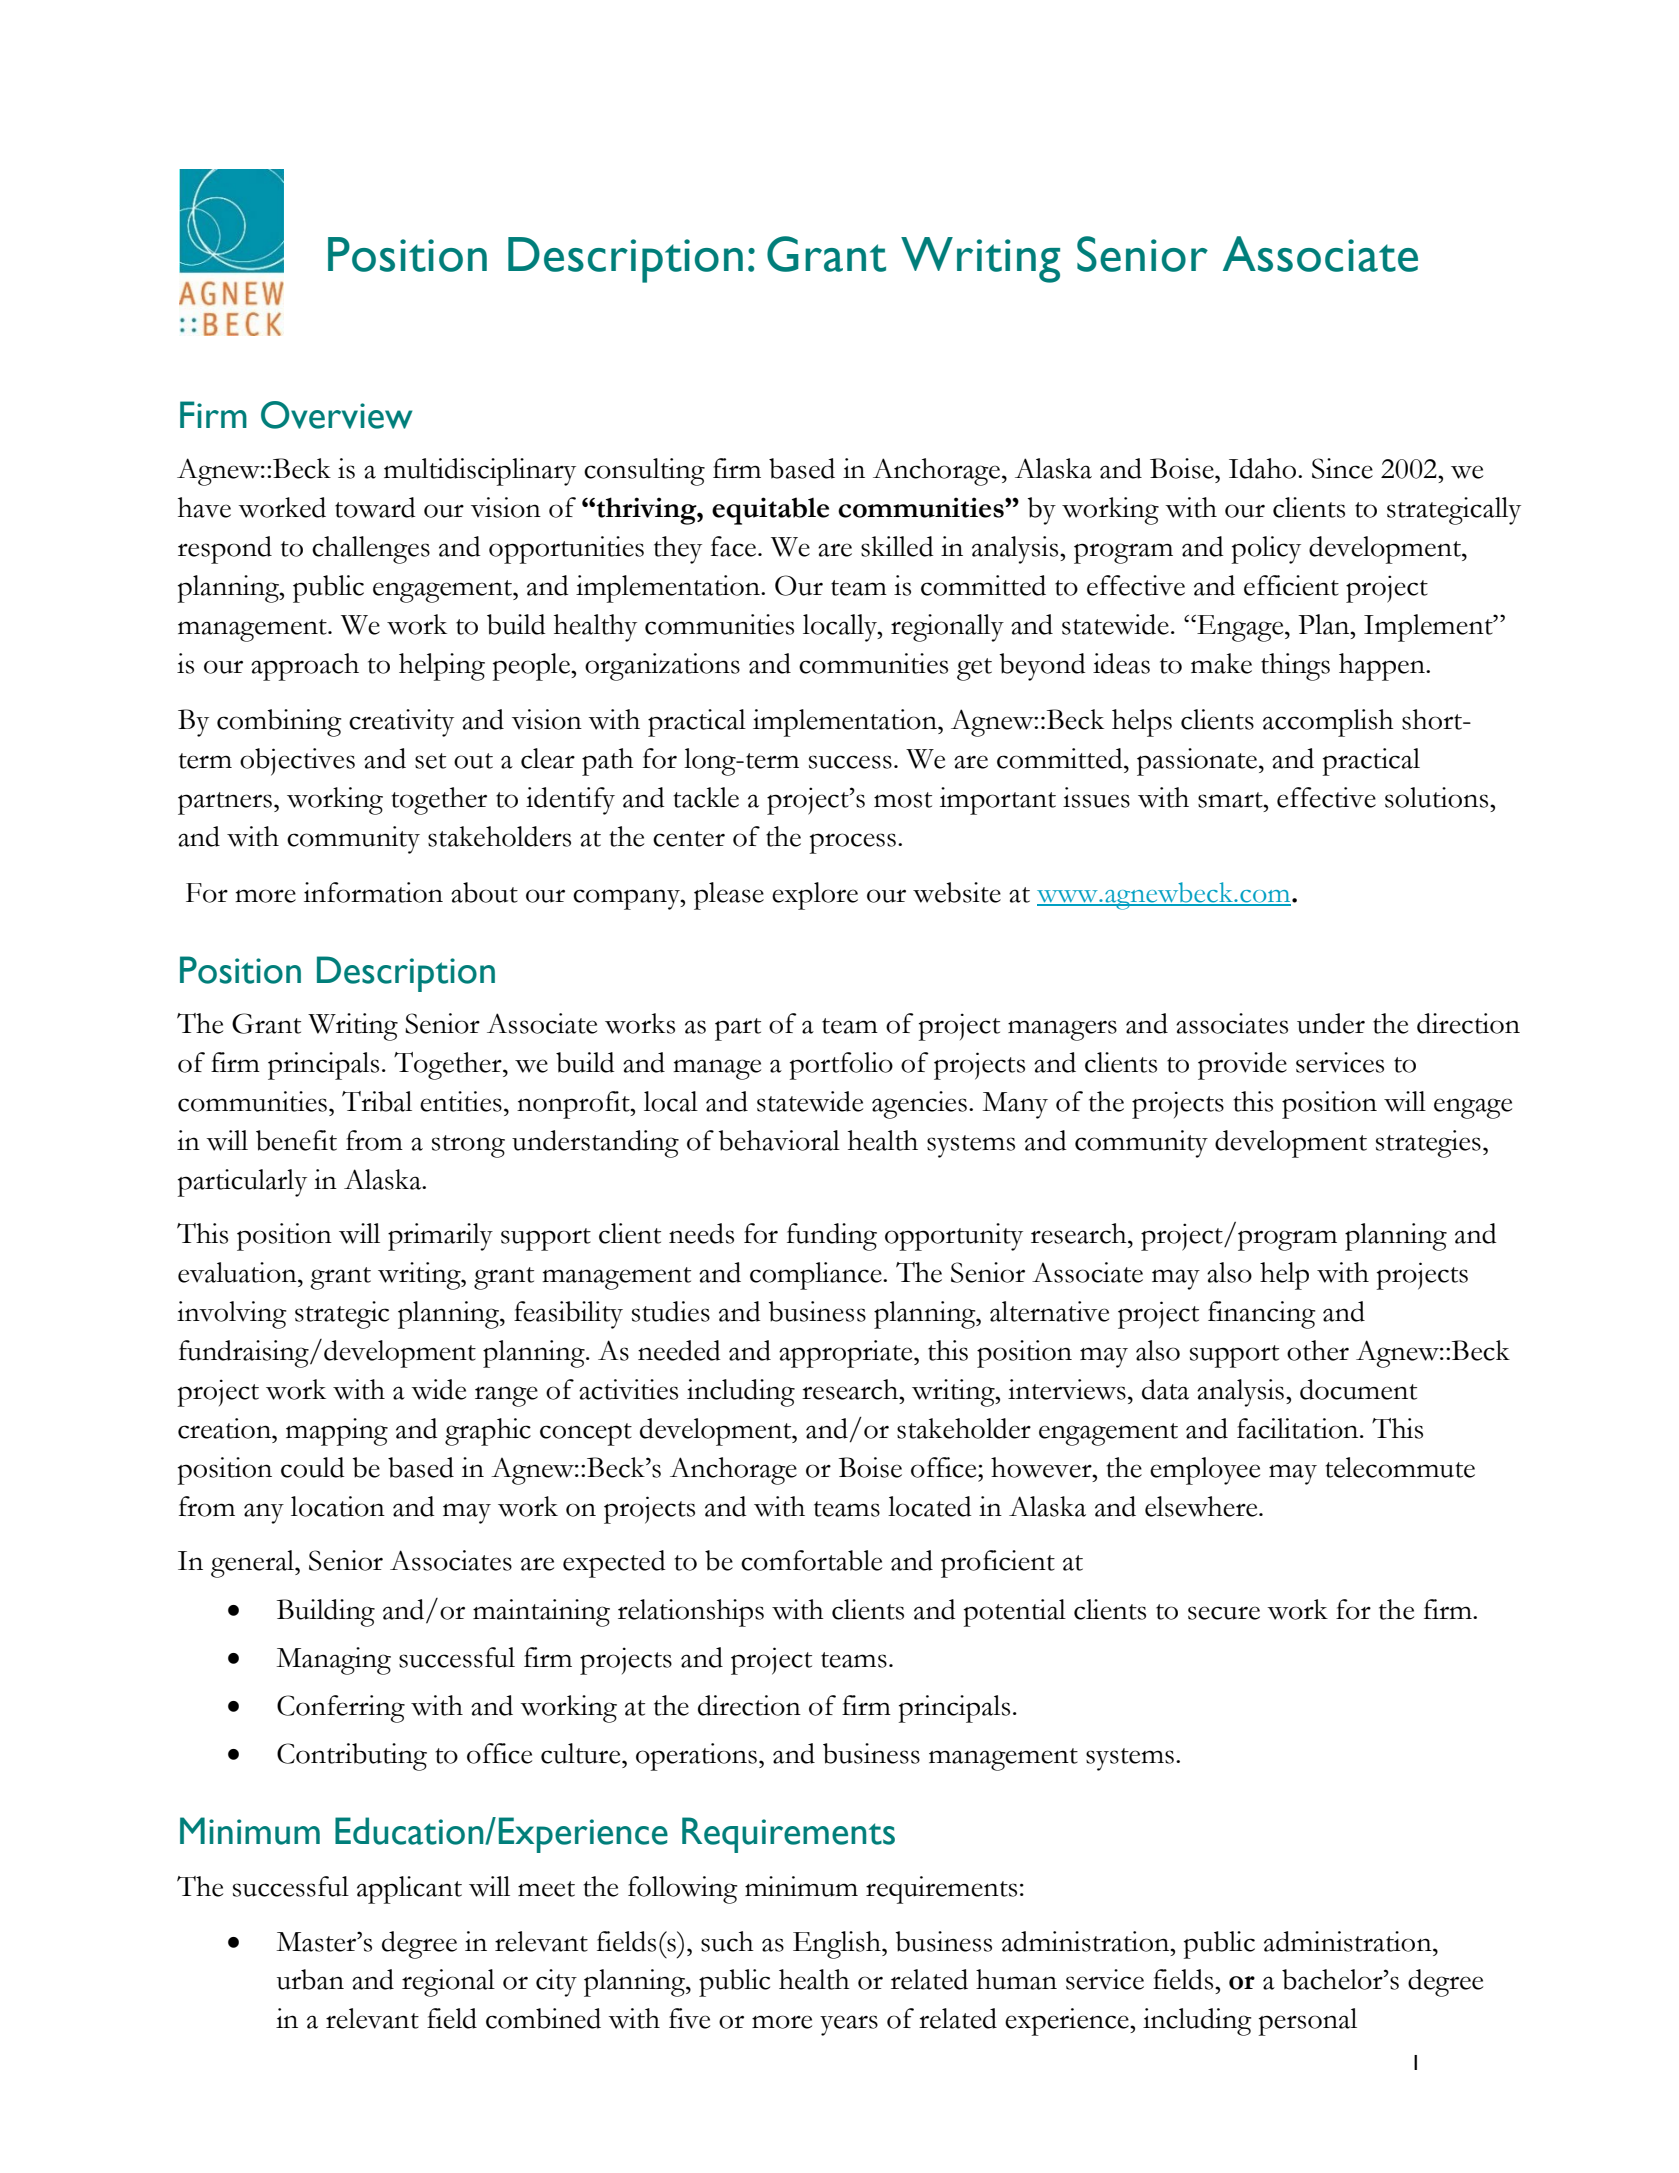  Describe the element at coordinates (770, 511) in the image. I see `equitable` at that location.
